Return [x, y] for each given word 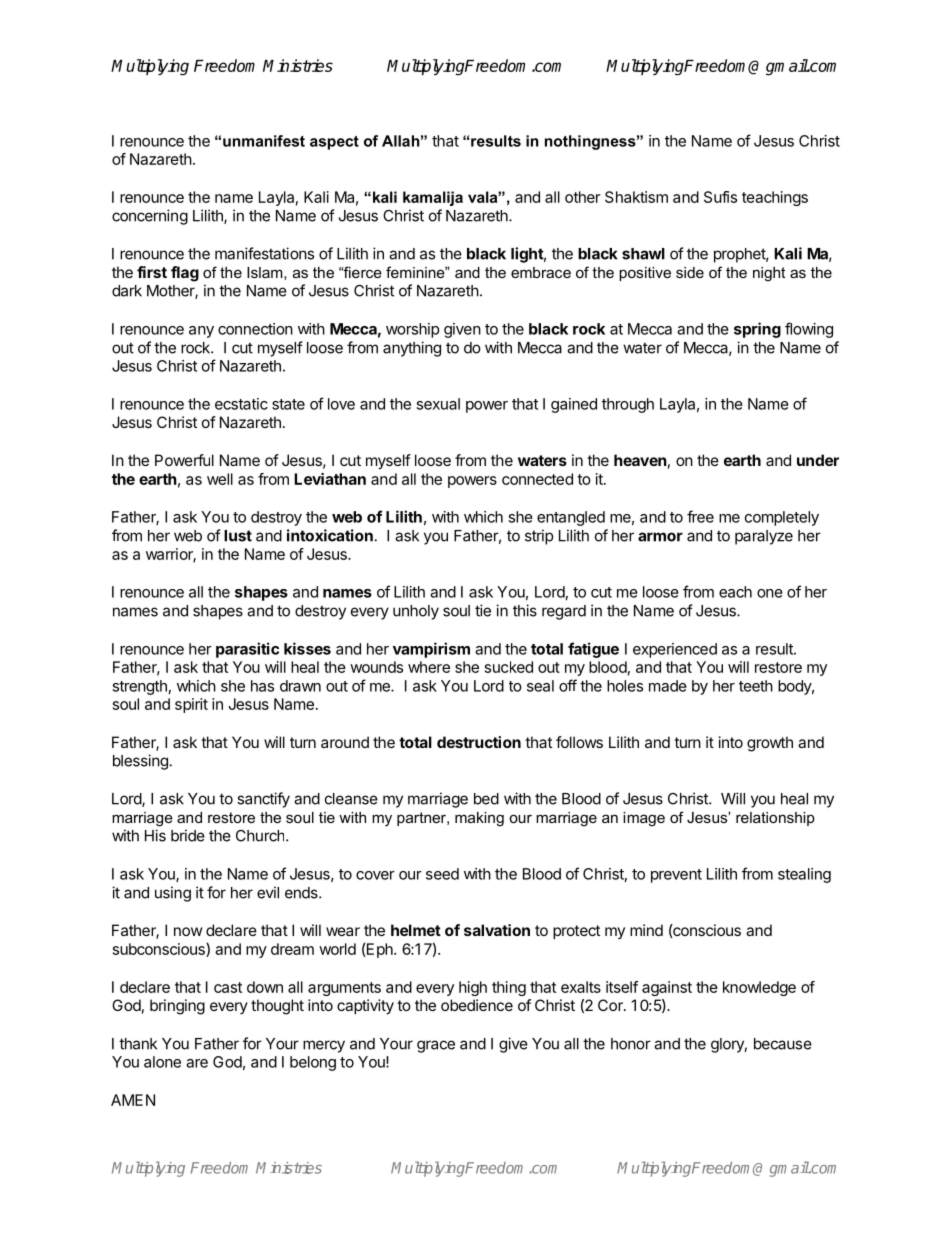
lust [238, 536]
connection [255, 329]
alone [162, 1062]
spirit [191, 705]
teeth [756, 686]
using [173, 894]
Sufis [720, 197]
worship [412, 330]
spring [757, 330]
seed [442, 874]
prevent [676, 876]
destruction [479, 742]
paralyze [764, 537]
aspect [334, 143]
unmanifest [264, 141]
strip [539, 537]
